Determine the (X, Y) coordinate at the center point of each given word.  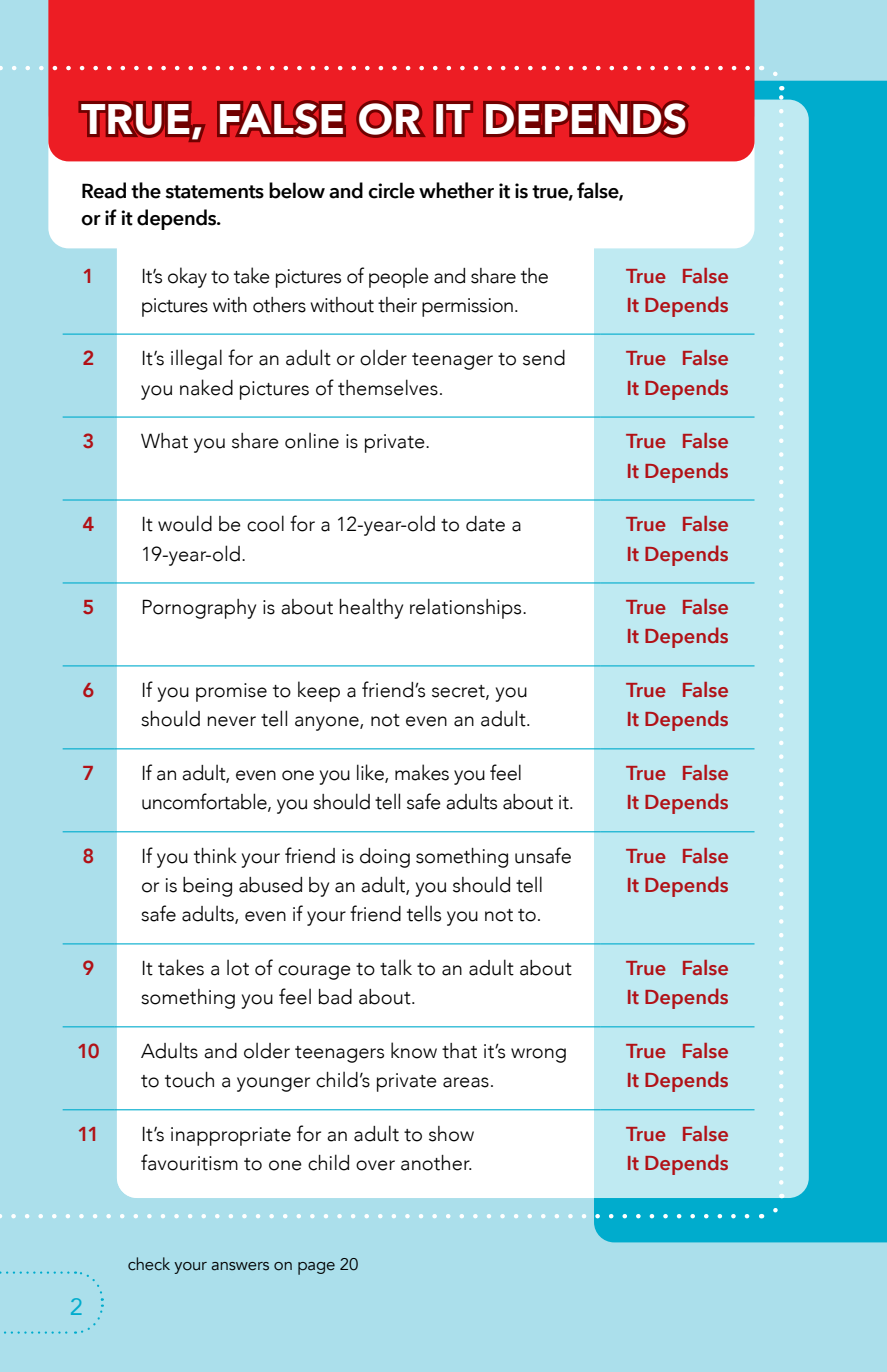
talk (396, 967)
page (316, 1268)
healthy (371, 608)
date (485, 524)
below (297, 190)
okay (187, 277)
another (436, 1163)
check (149, 1264)
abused (270, 885)
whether (456, 190)
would (185, 523)
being (207, 887)
